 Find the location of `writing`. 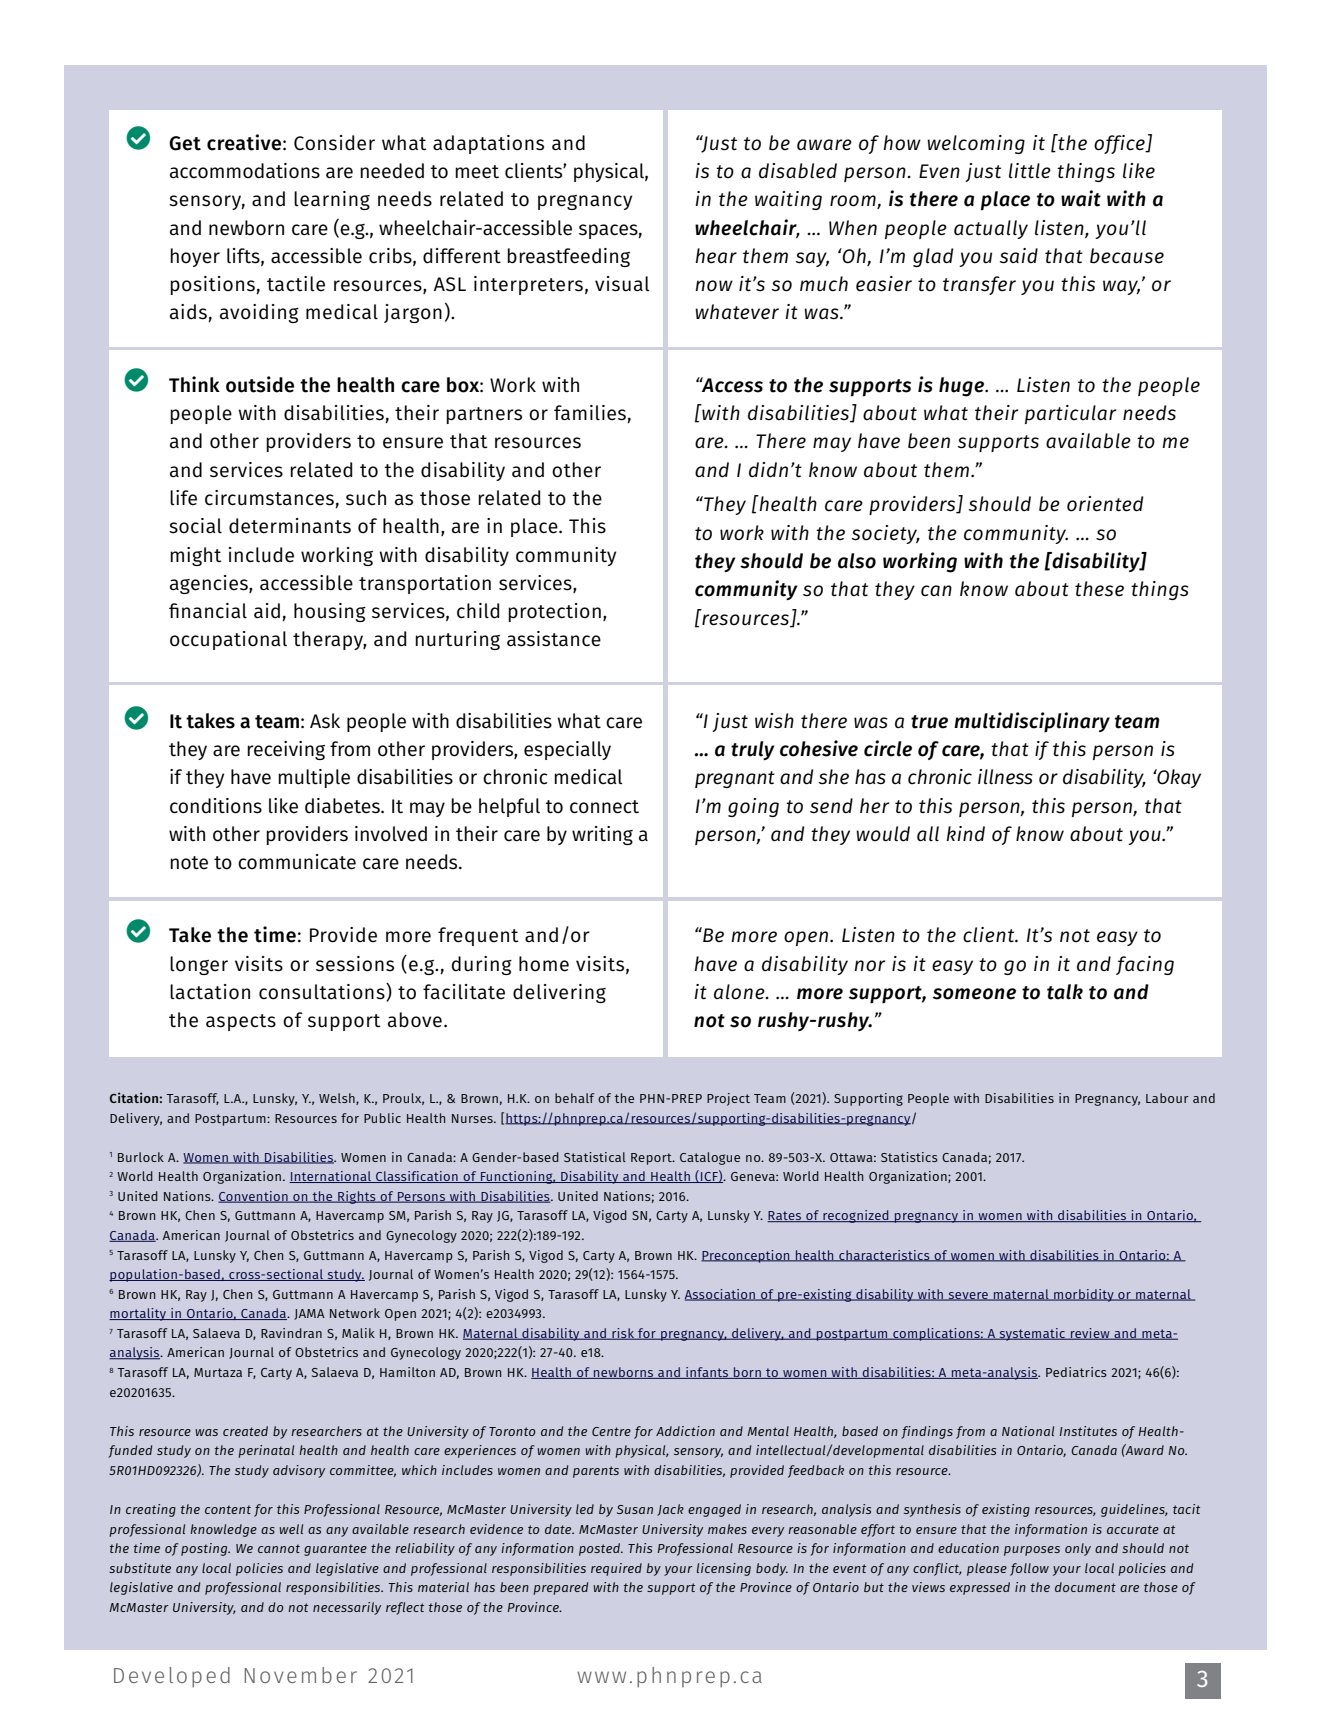

writing is located at coordinates (602, 835).
